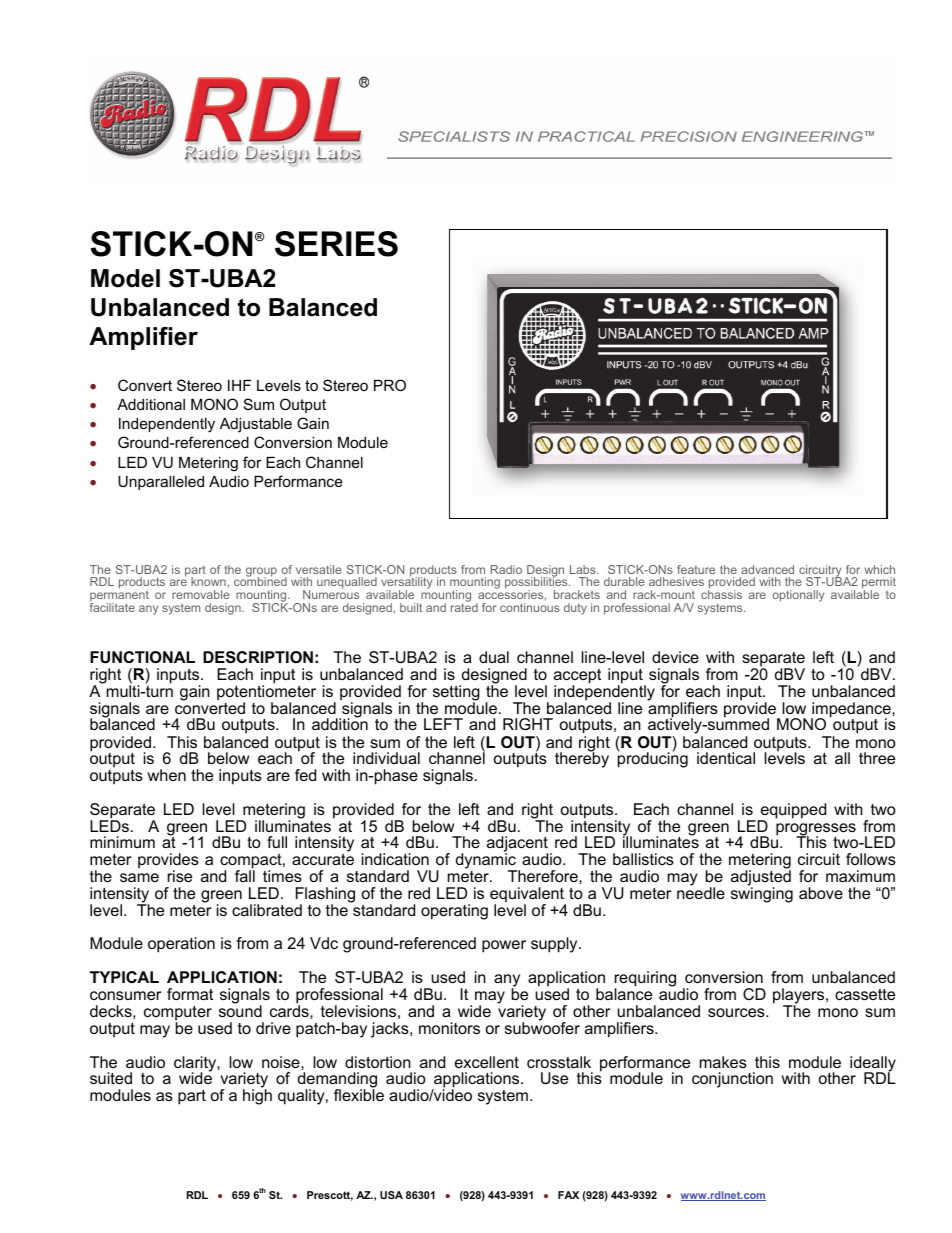 This page has width=952, height=1233. What do you see at coordinates (257, 1097) in the page?
I see `high` at bounding box center [257, 1097].
